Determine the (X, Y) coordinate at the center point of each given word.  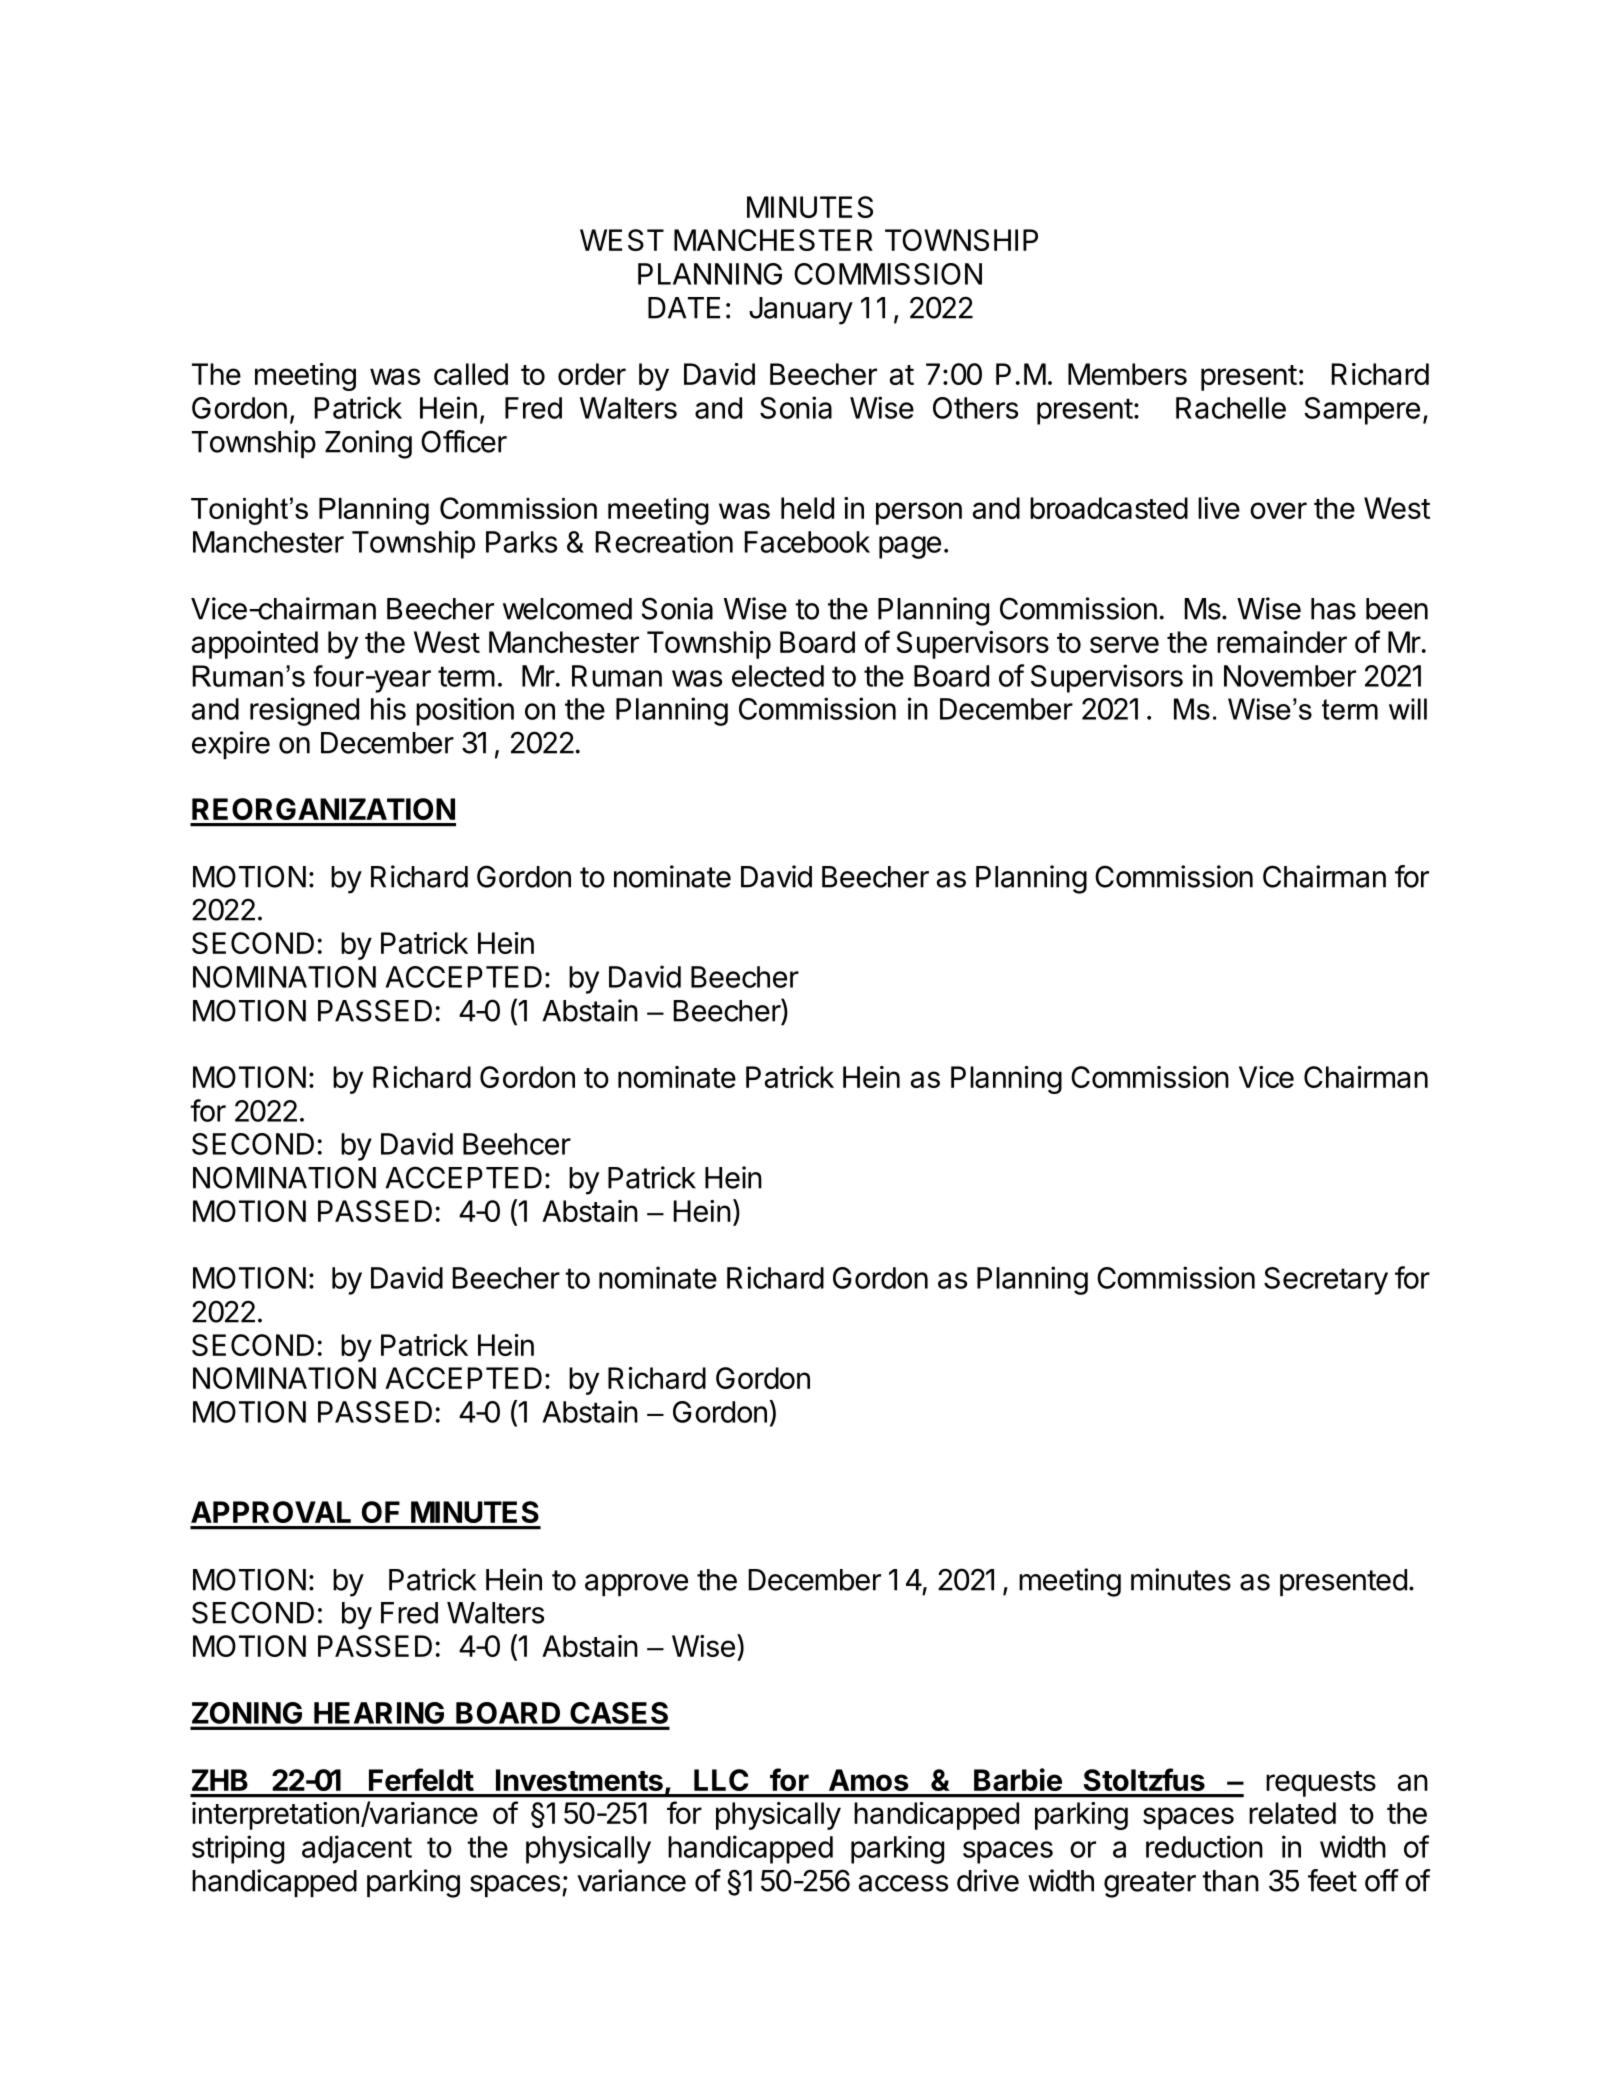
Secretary (1326, 1281)
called (471, 374)
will (1408, 709)
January (801, 311)
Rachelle (1231, 408)
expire (231, 745)
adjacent (357, 1849)
